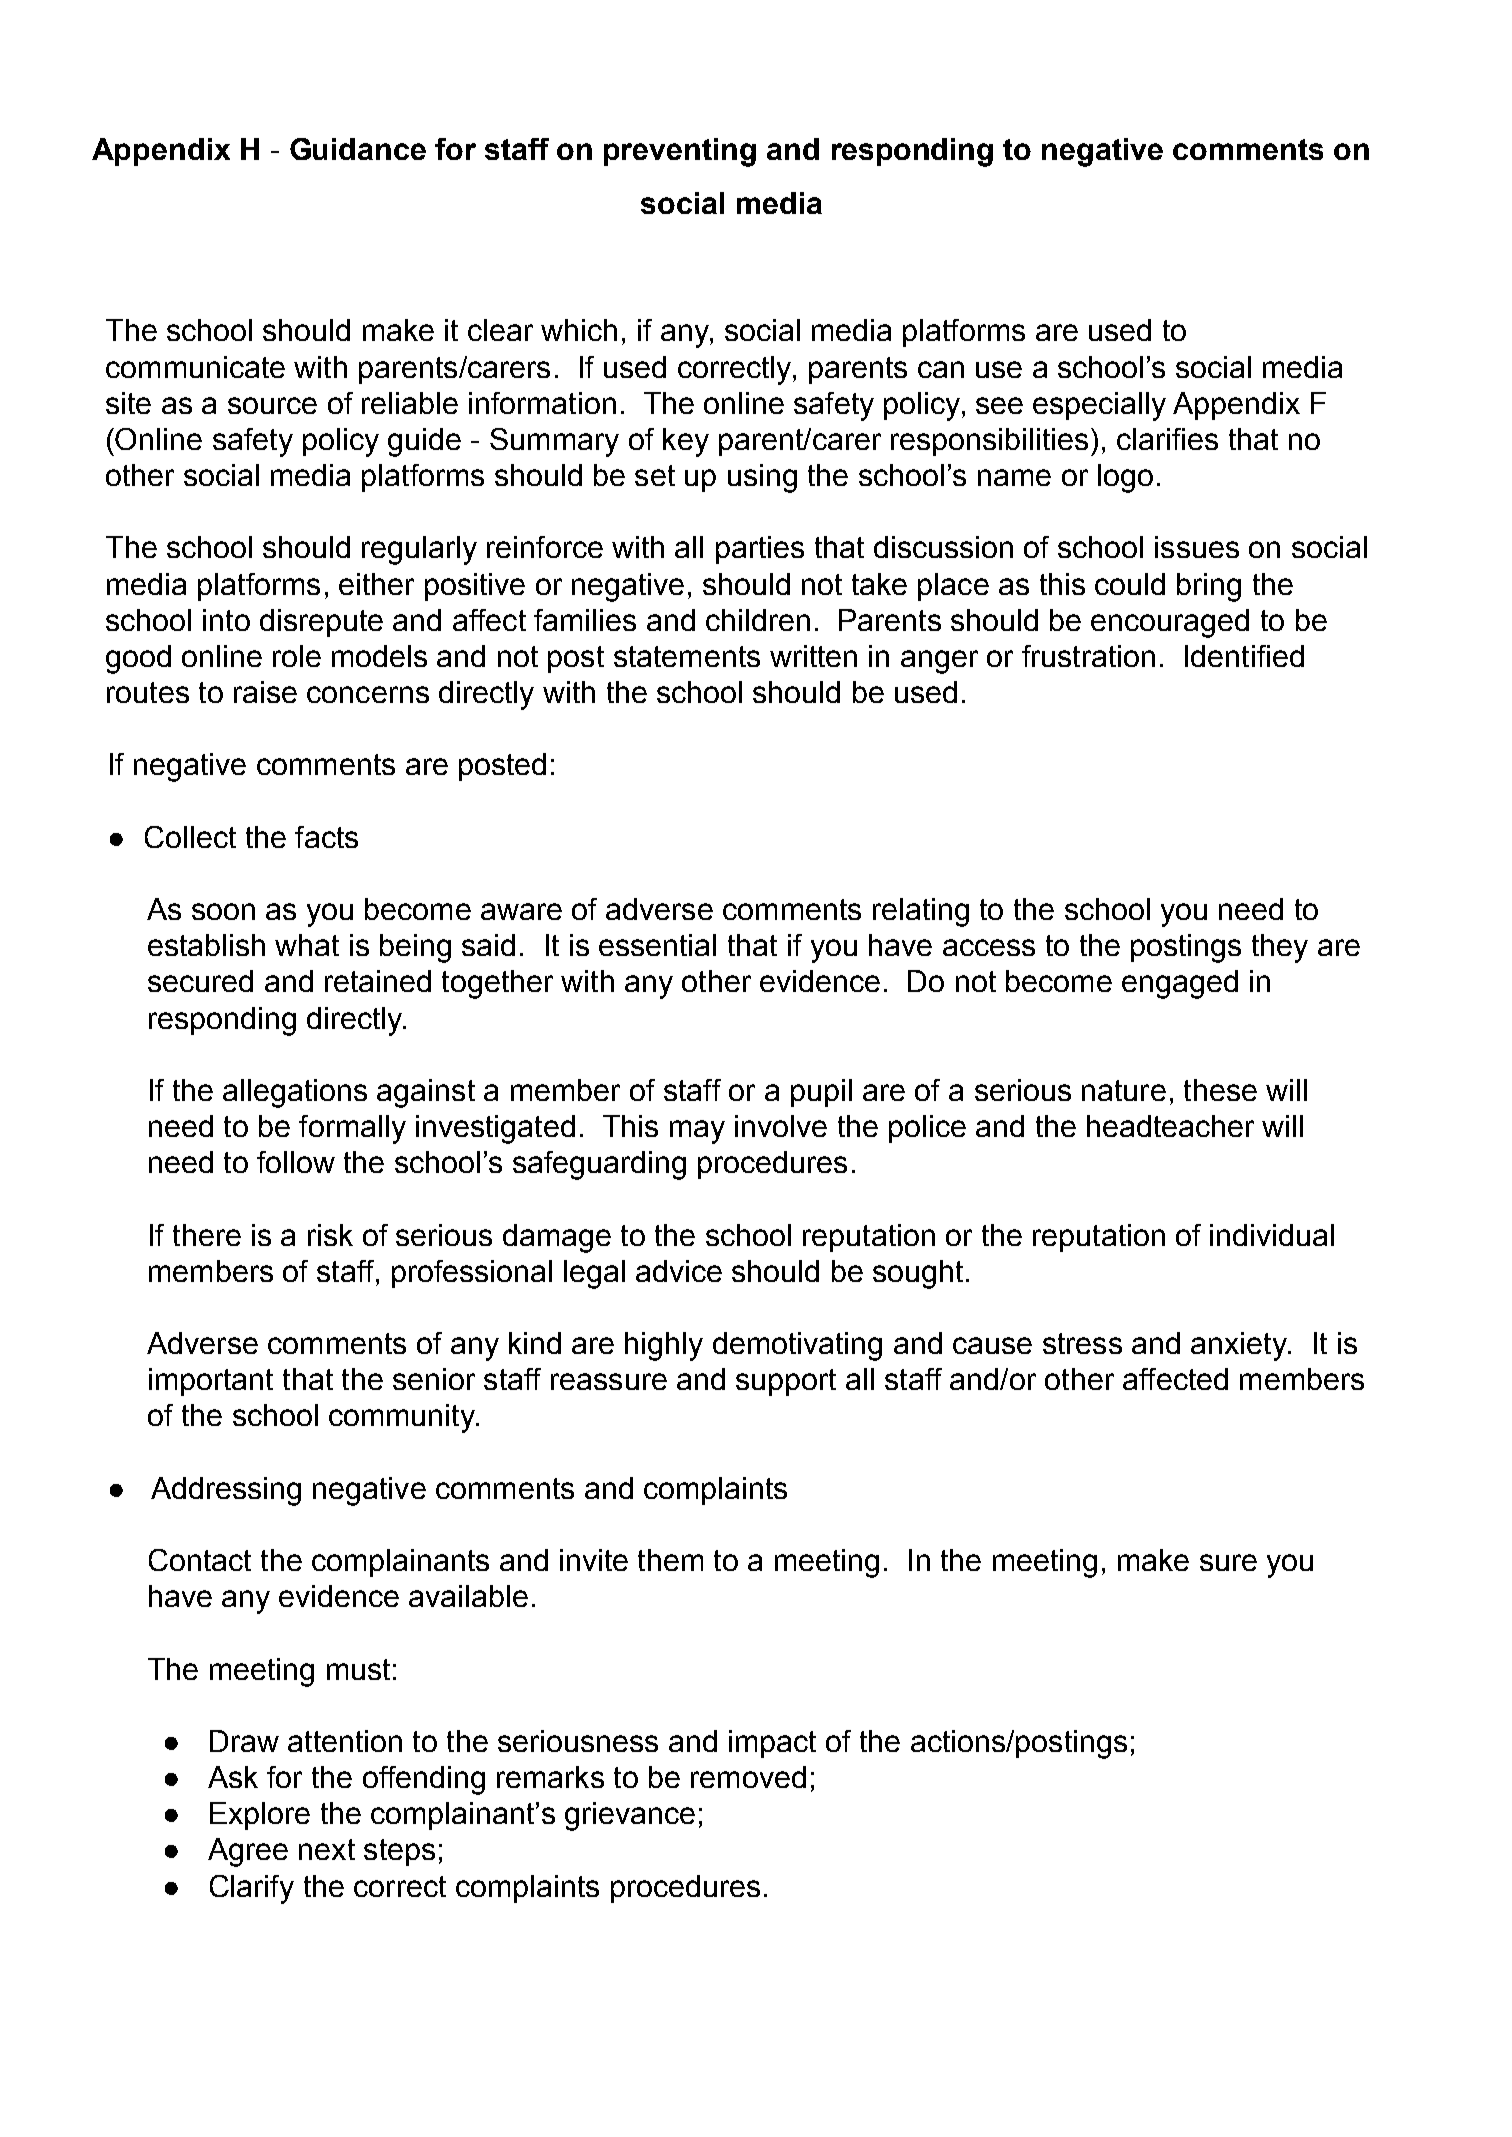 This screenshot has height=2137, width=1512. Describe the element at coordinates (1180, 984) in the screenshot. I see `engaged` at that location.
